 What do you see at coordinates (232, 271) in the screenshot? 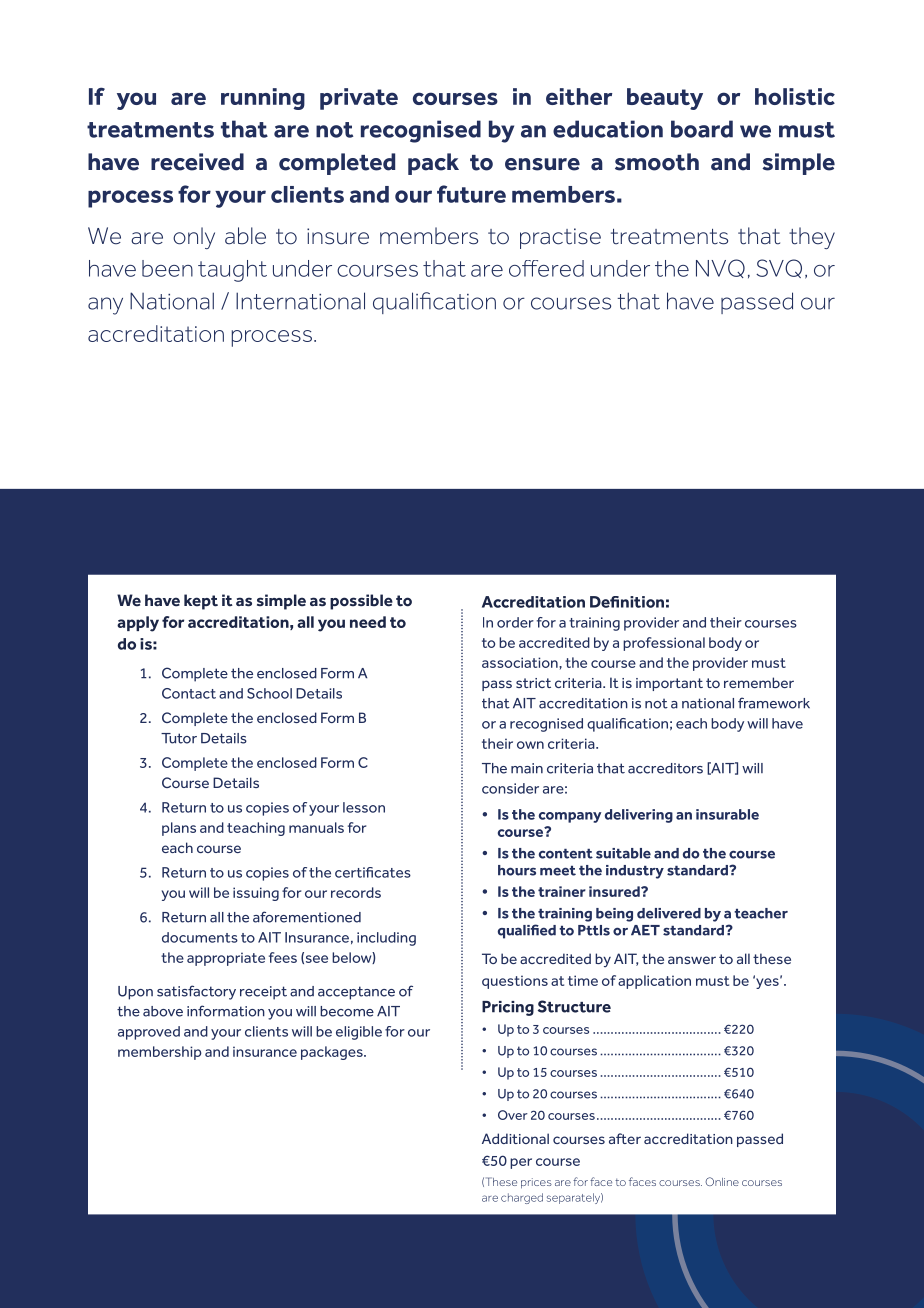
I see `taught` at bounding box center [232, 271].
